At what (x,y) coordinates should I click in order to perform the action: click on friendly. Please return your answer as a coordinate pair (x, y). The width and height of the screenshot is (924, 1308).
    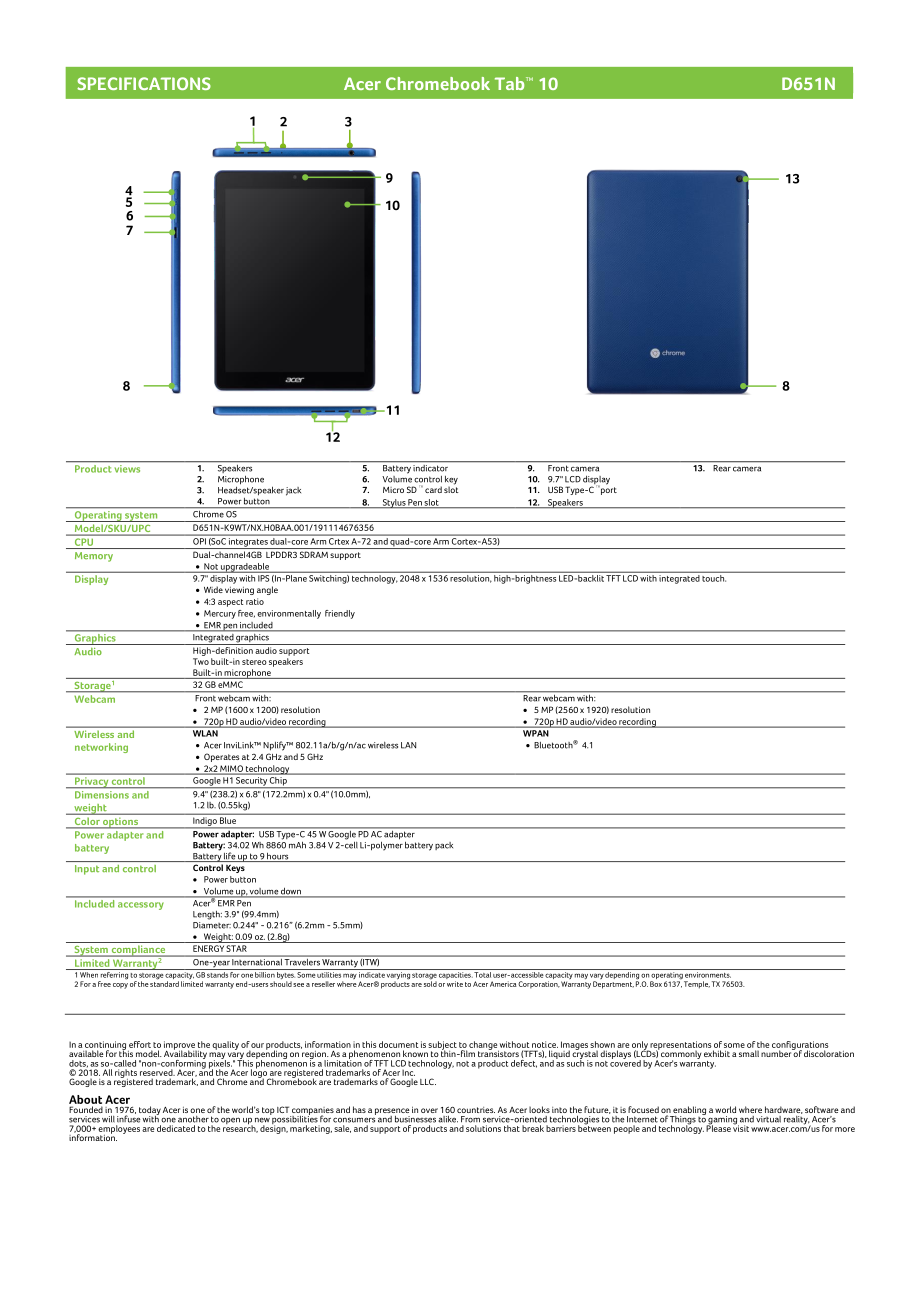
    Looking at the image, I should click on (340, 614).
